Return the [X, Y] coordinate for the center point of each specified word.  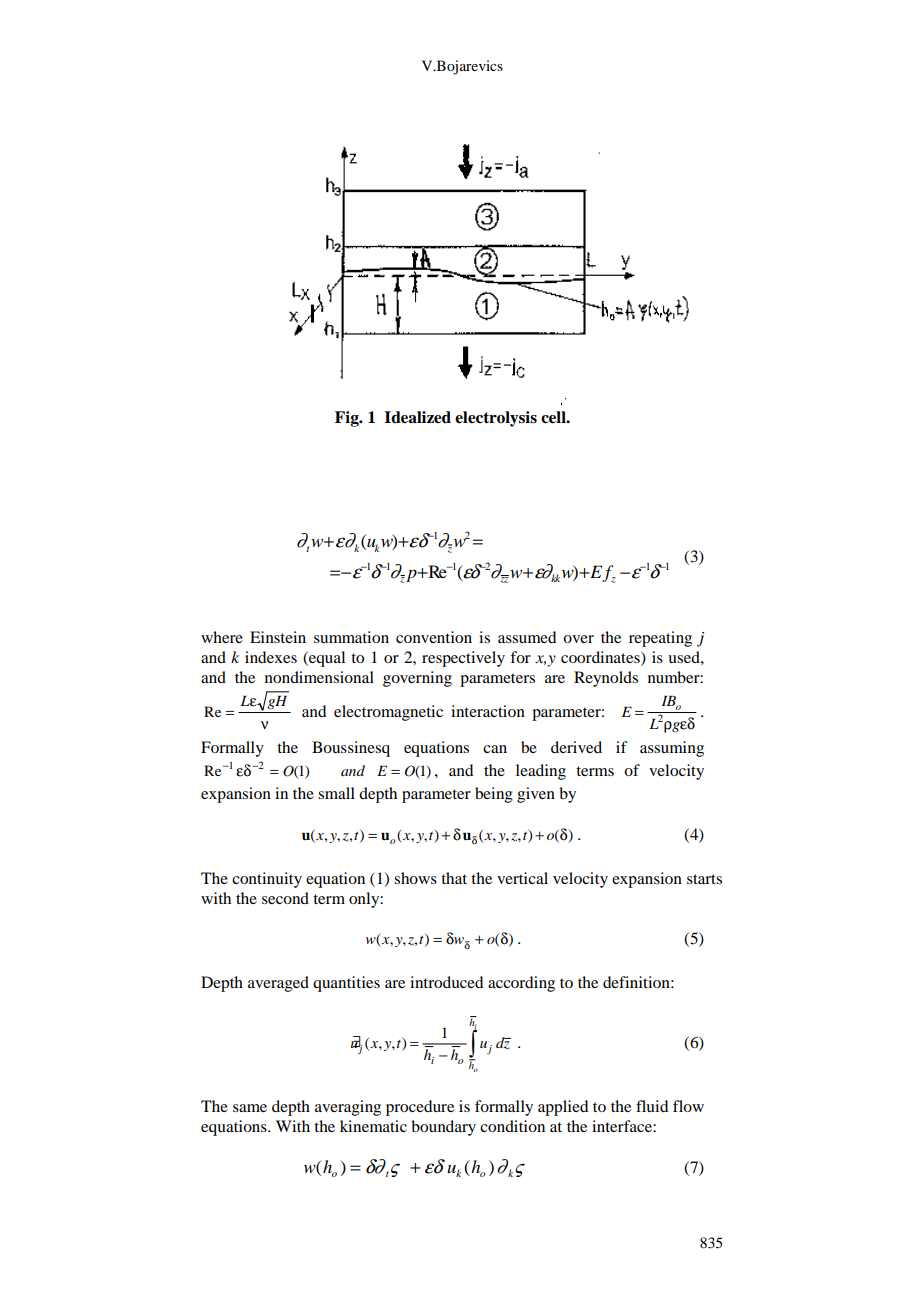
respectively [463, 659]
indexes [271, 657]
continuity [267, 880]
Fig [348, 419]
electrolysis [496, 419]
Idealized [417, 417]
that [454, 878]
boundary [443, 1128]
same [250, 1108]
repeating [660, 639]
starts [704, 879]
